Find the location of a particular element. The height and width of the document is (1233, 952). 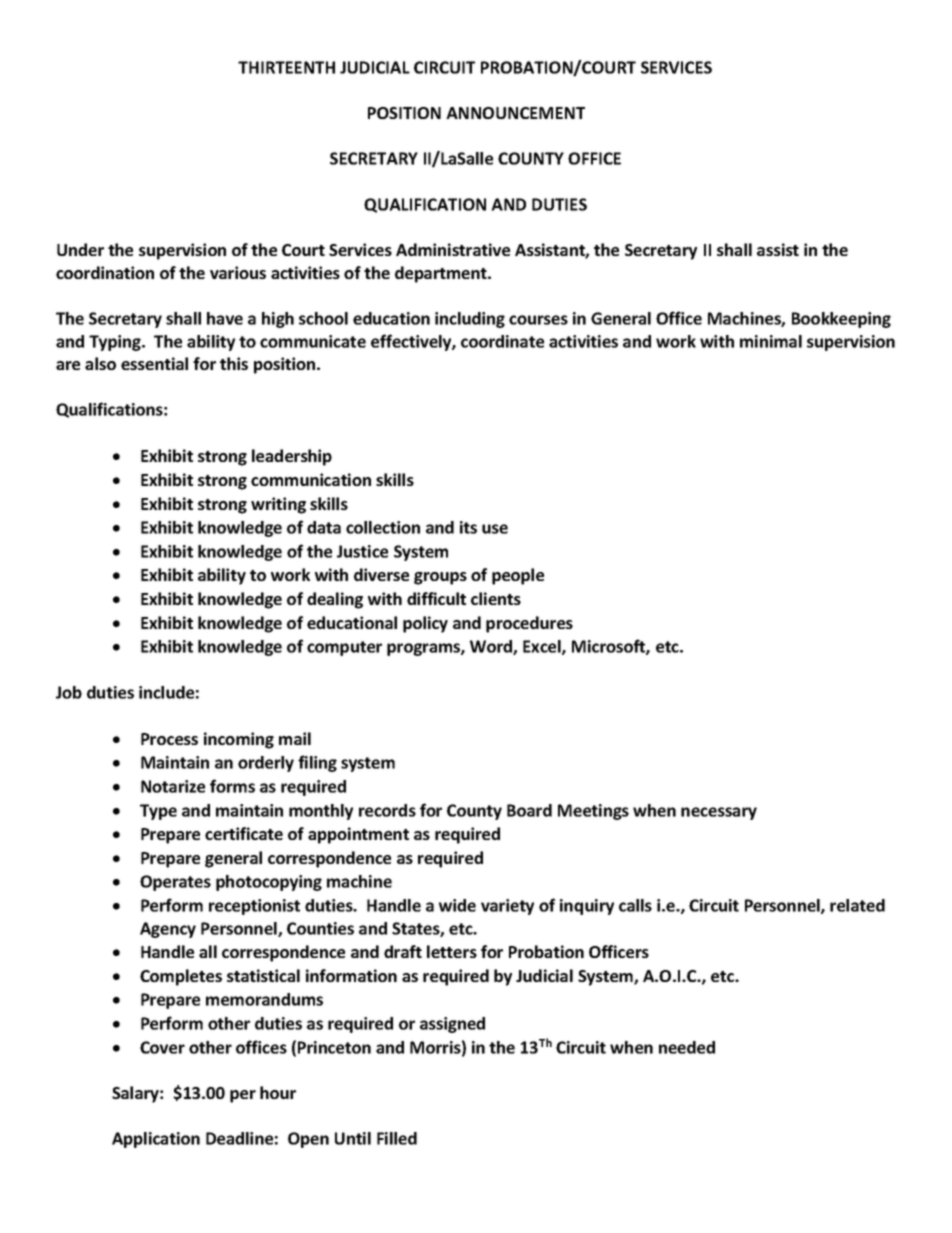

THIRTEENTH is located at coordinates (286, 67).
